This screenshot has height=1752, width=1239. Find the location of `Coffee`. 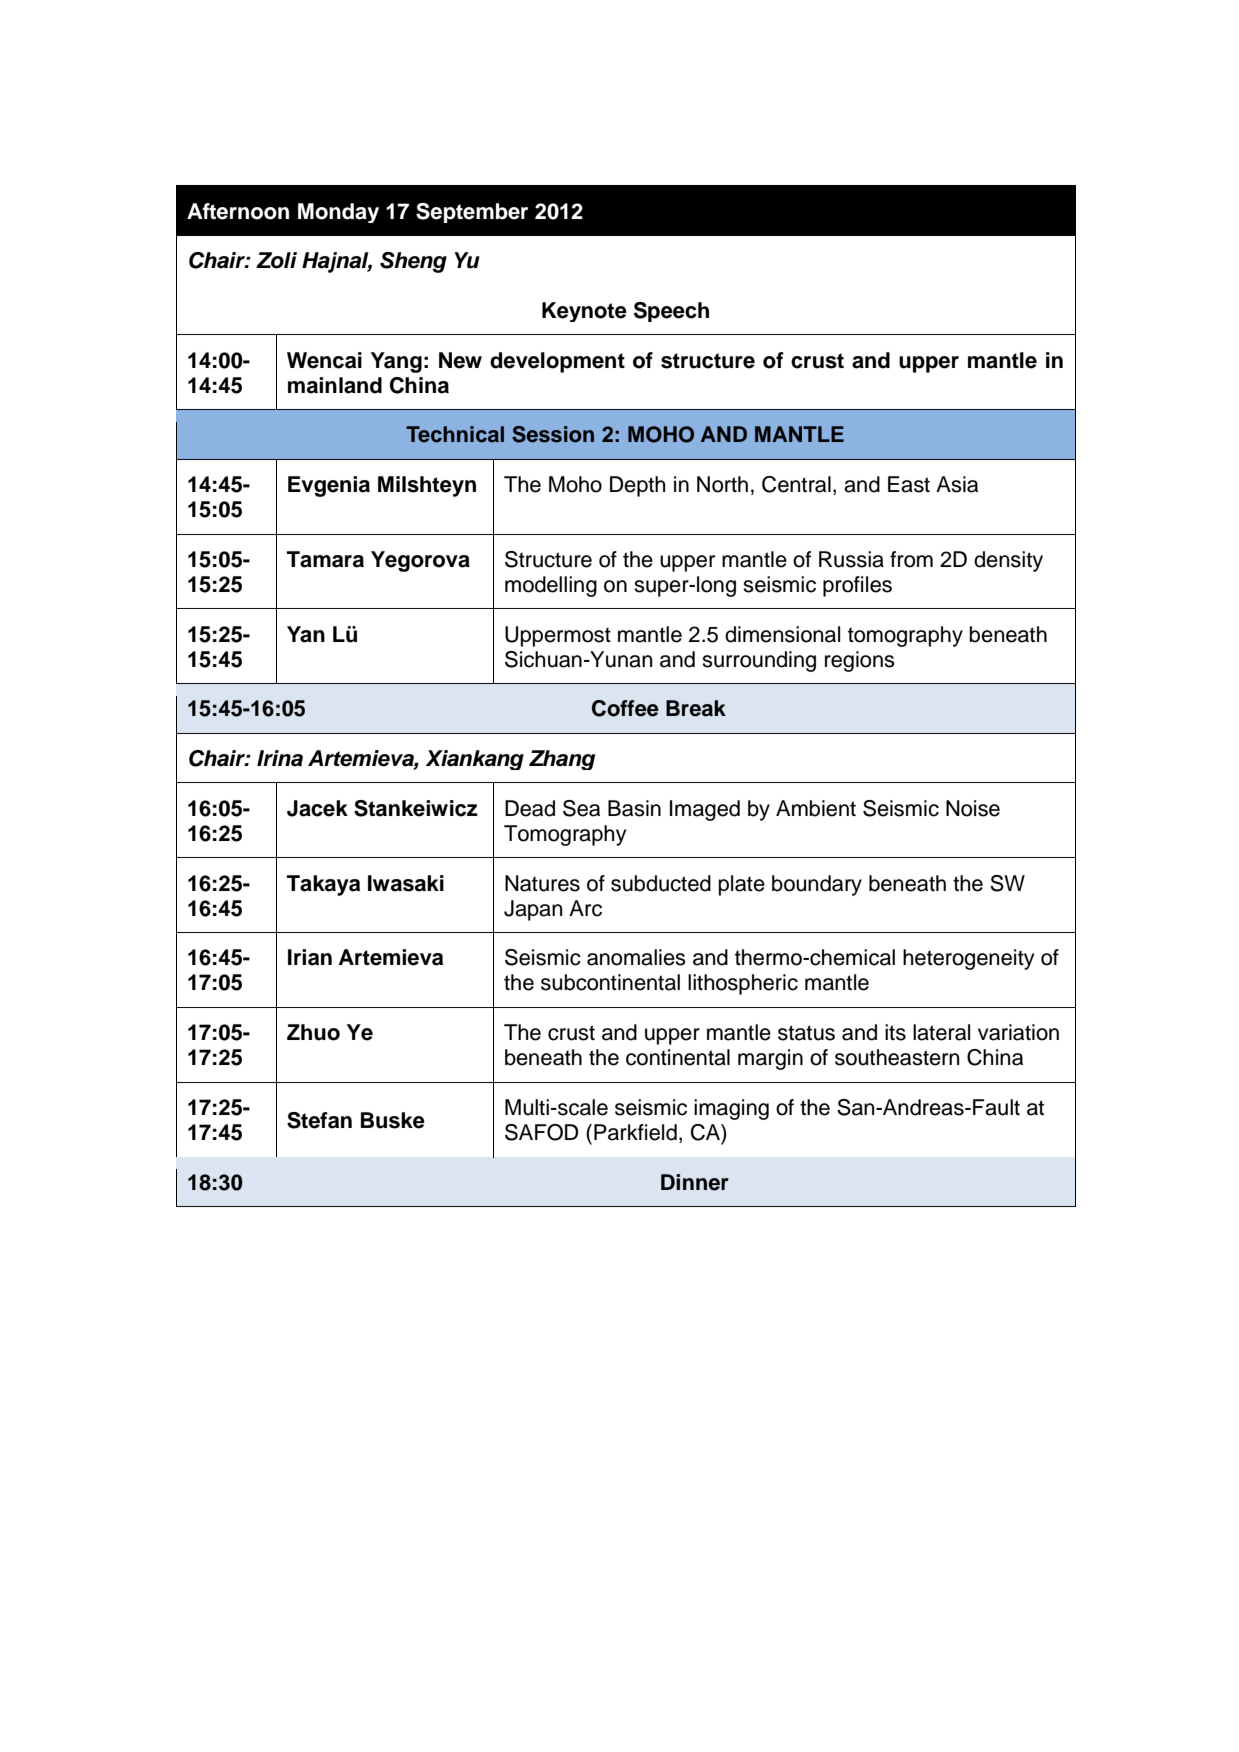

Coffee is located at coordinates (625, 708).
